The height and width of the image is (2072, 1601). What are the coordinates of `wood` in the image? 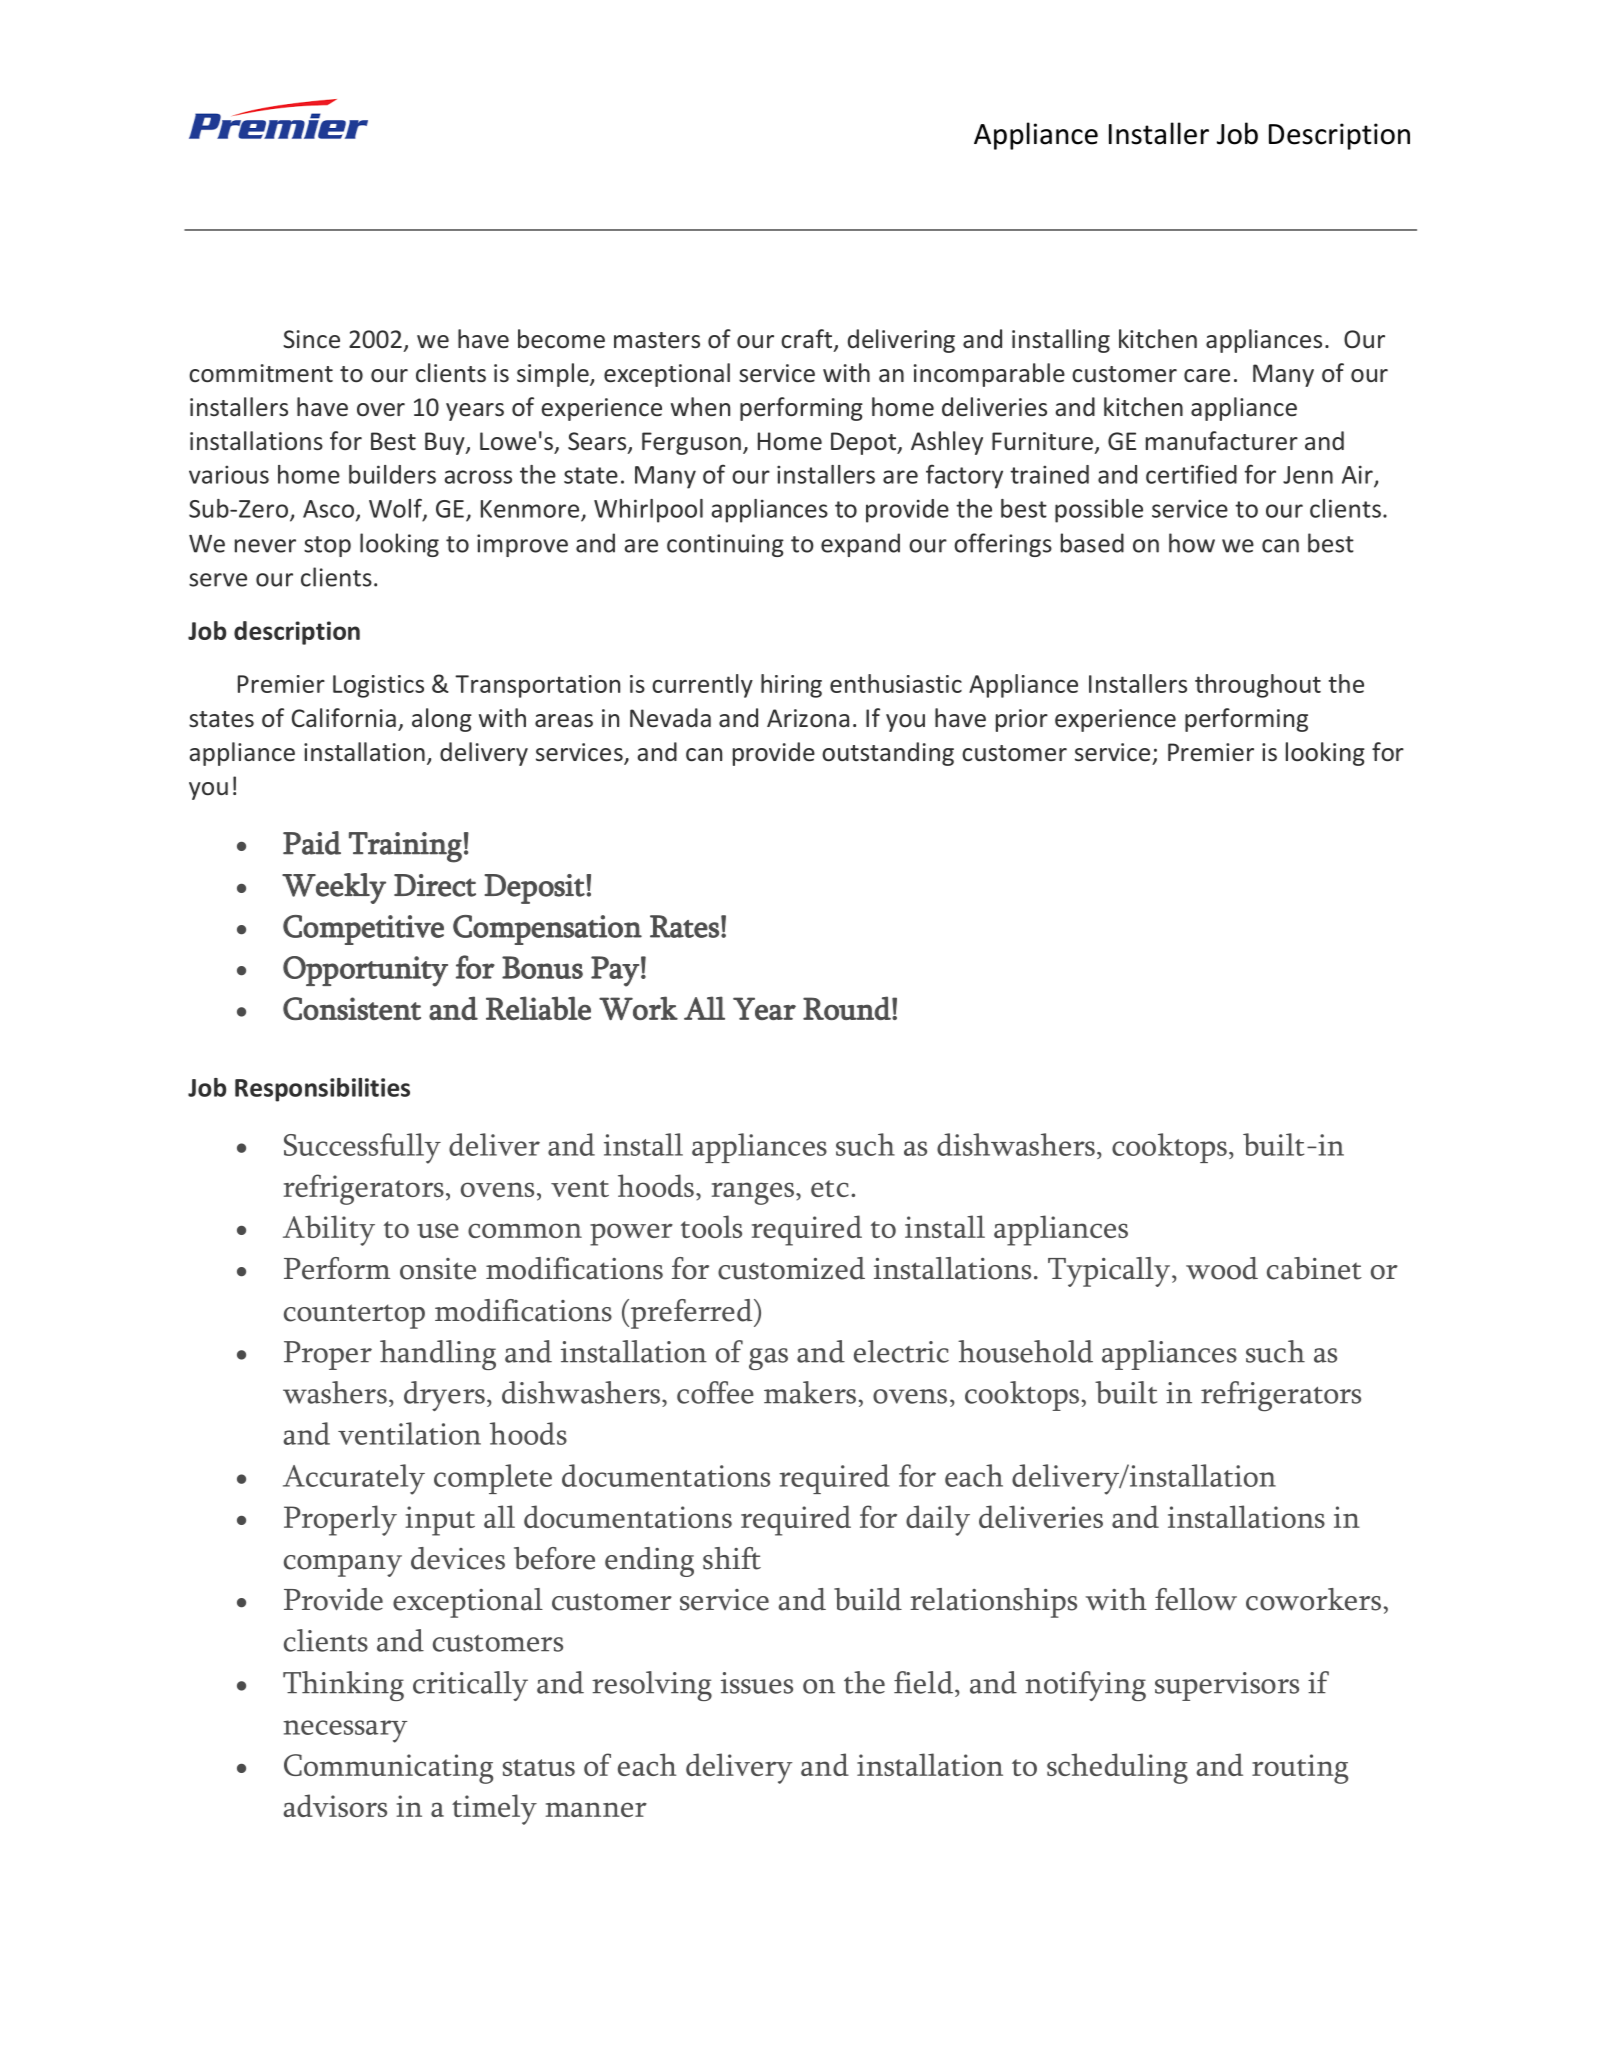 It's located at (1222, 1268).
